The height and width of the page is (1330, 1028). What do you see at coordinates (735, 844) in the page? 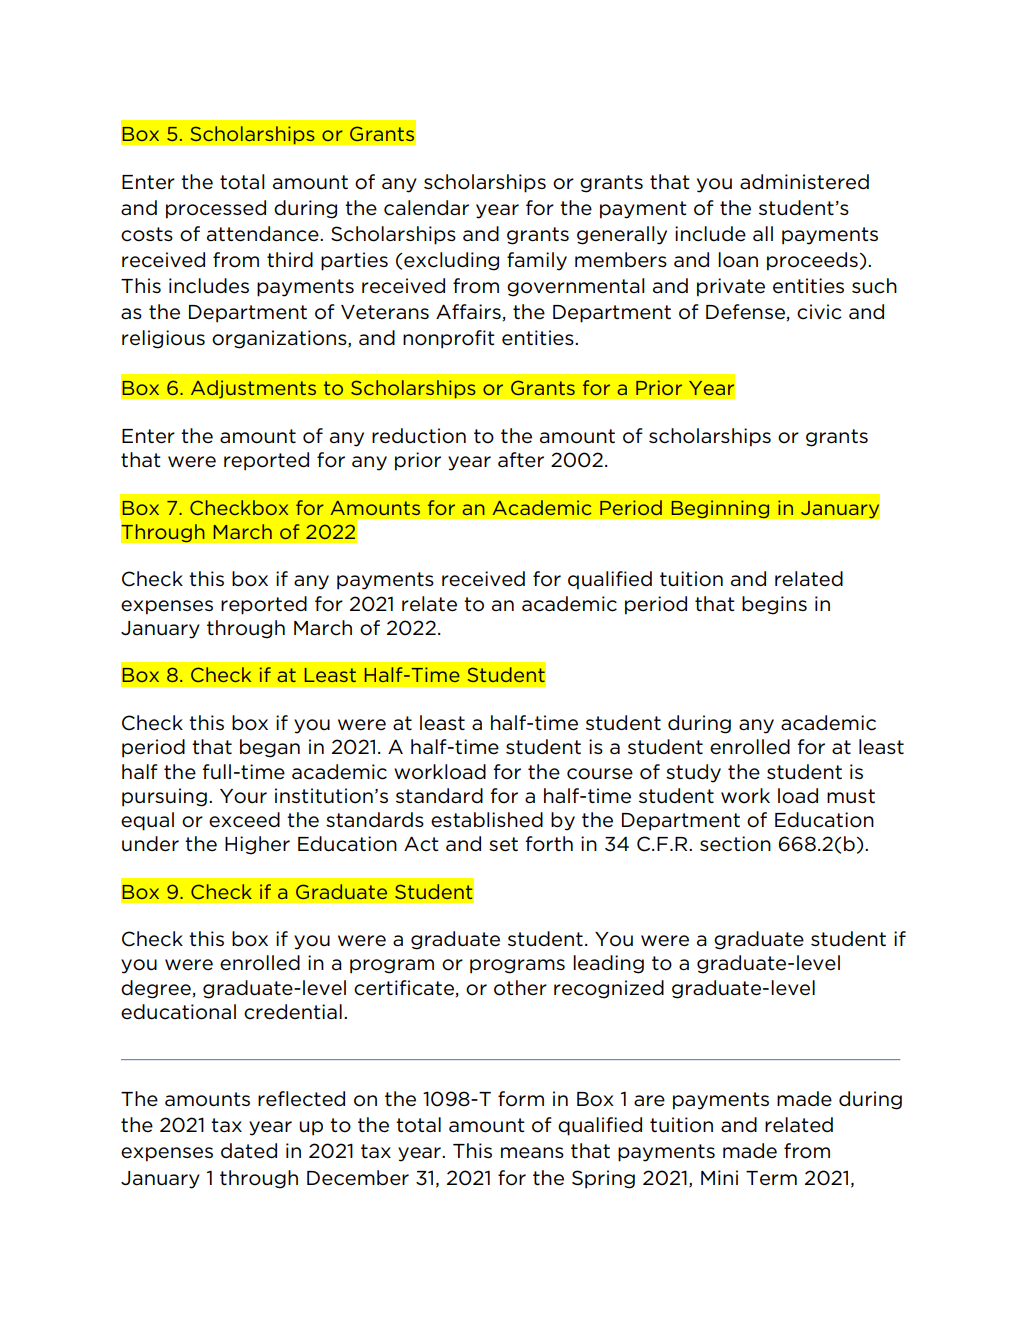
I see `section` at bounding box center [735, 844].
